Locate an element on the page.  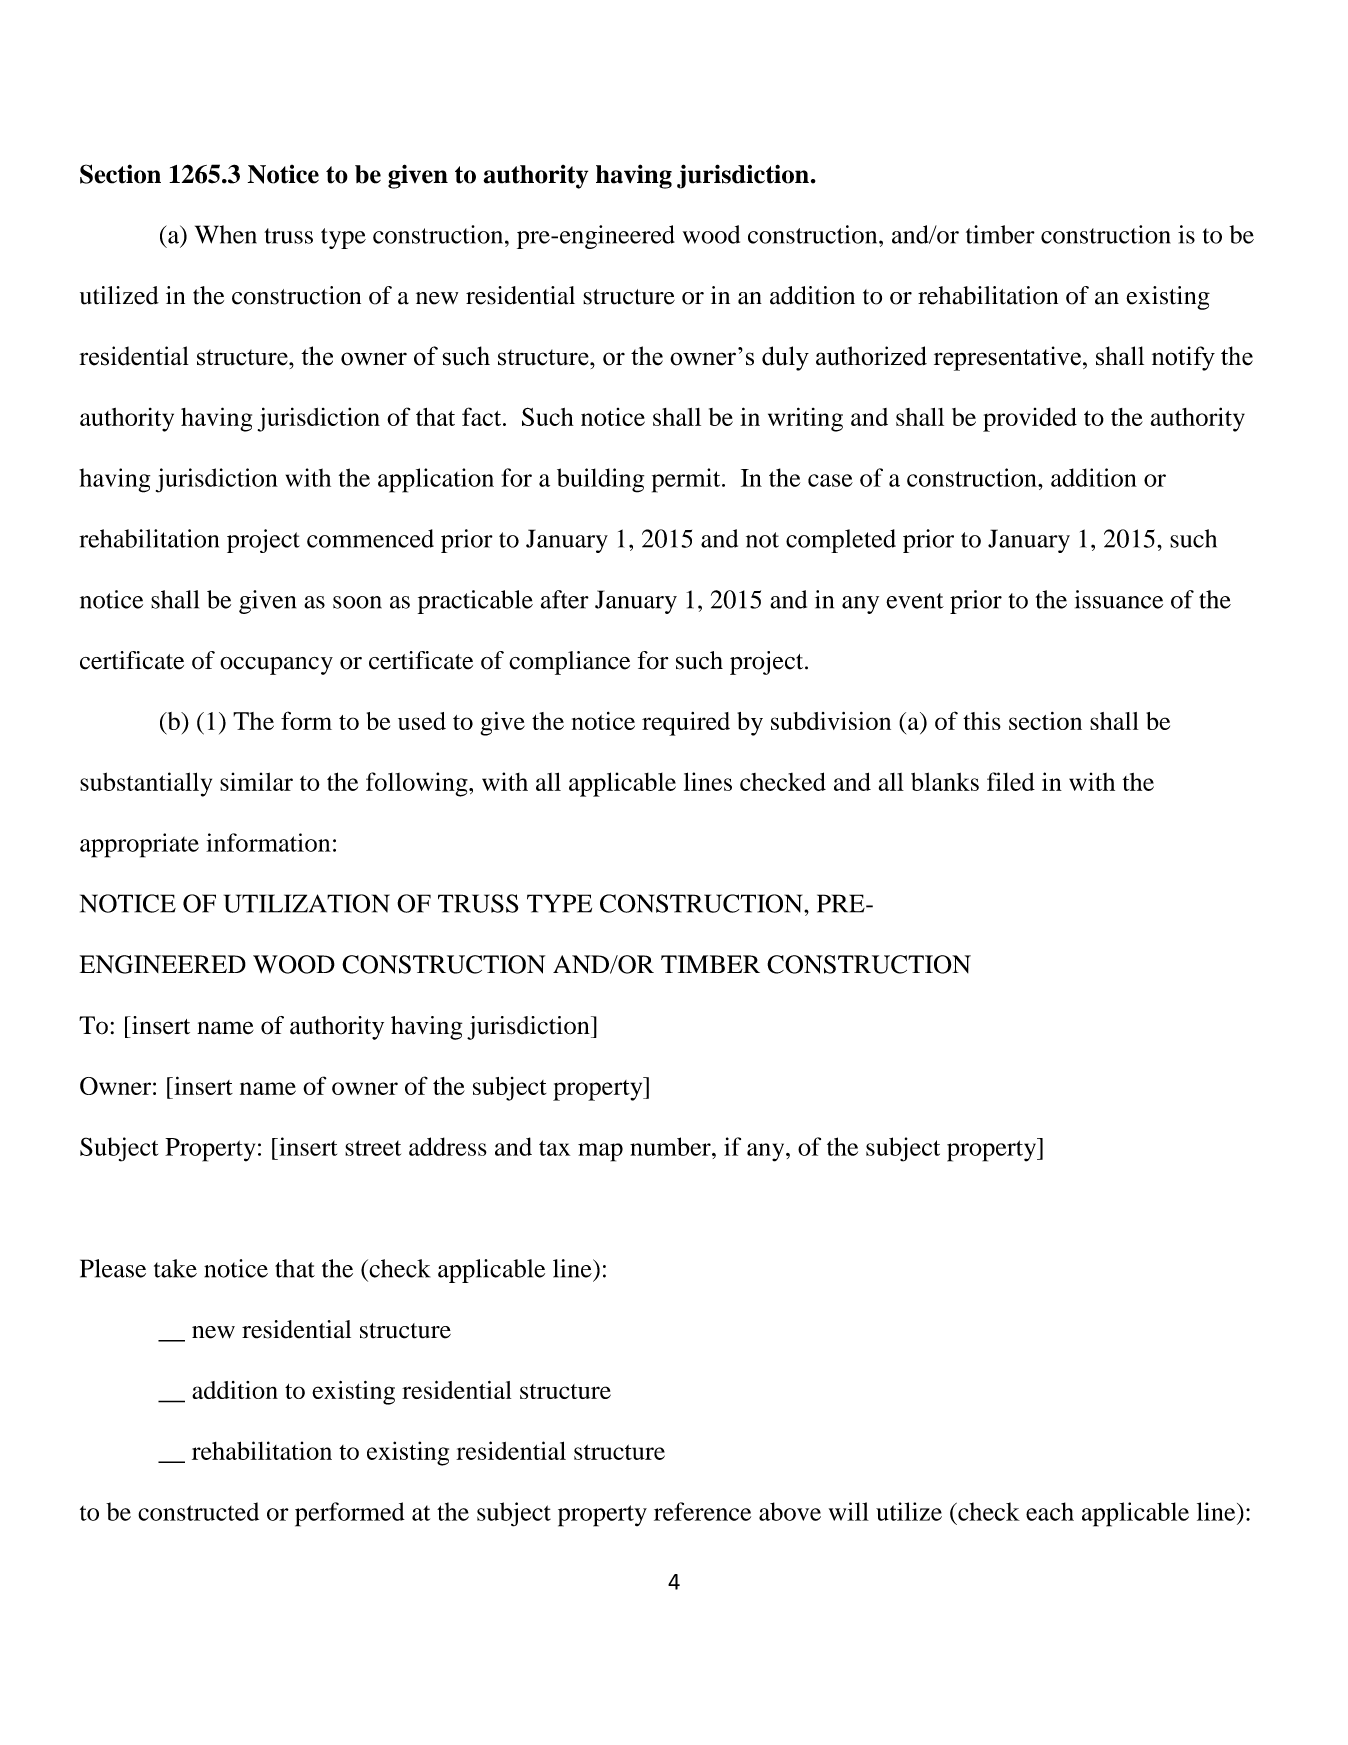
required is located at coordinates (686, 724).
